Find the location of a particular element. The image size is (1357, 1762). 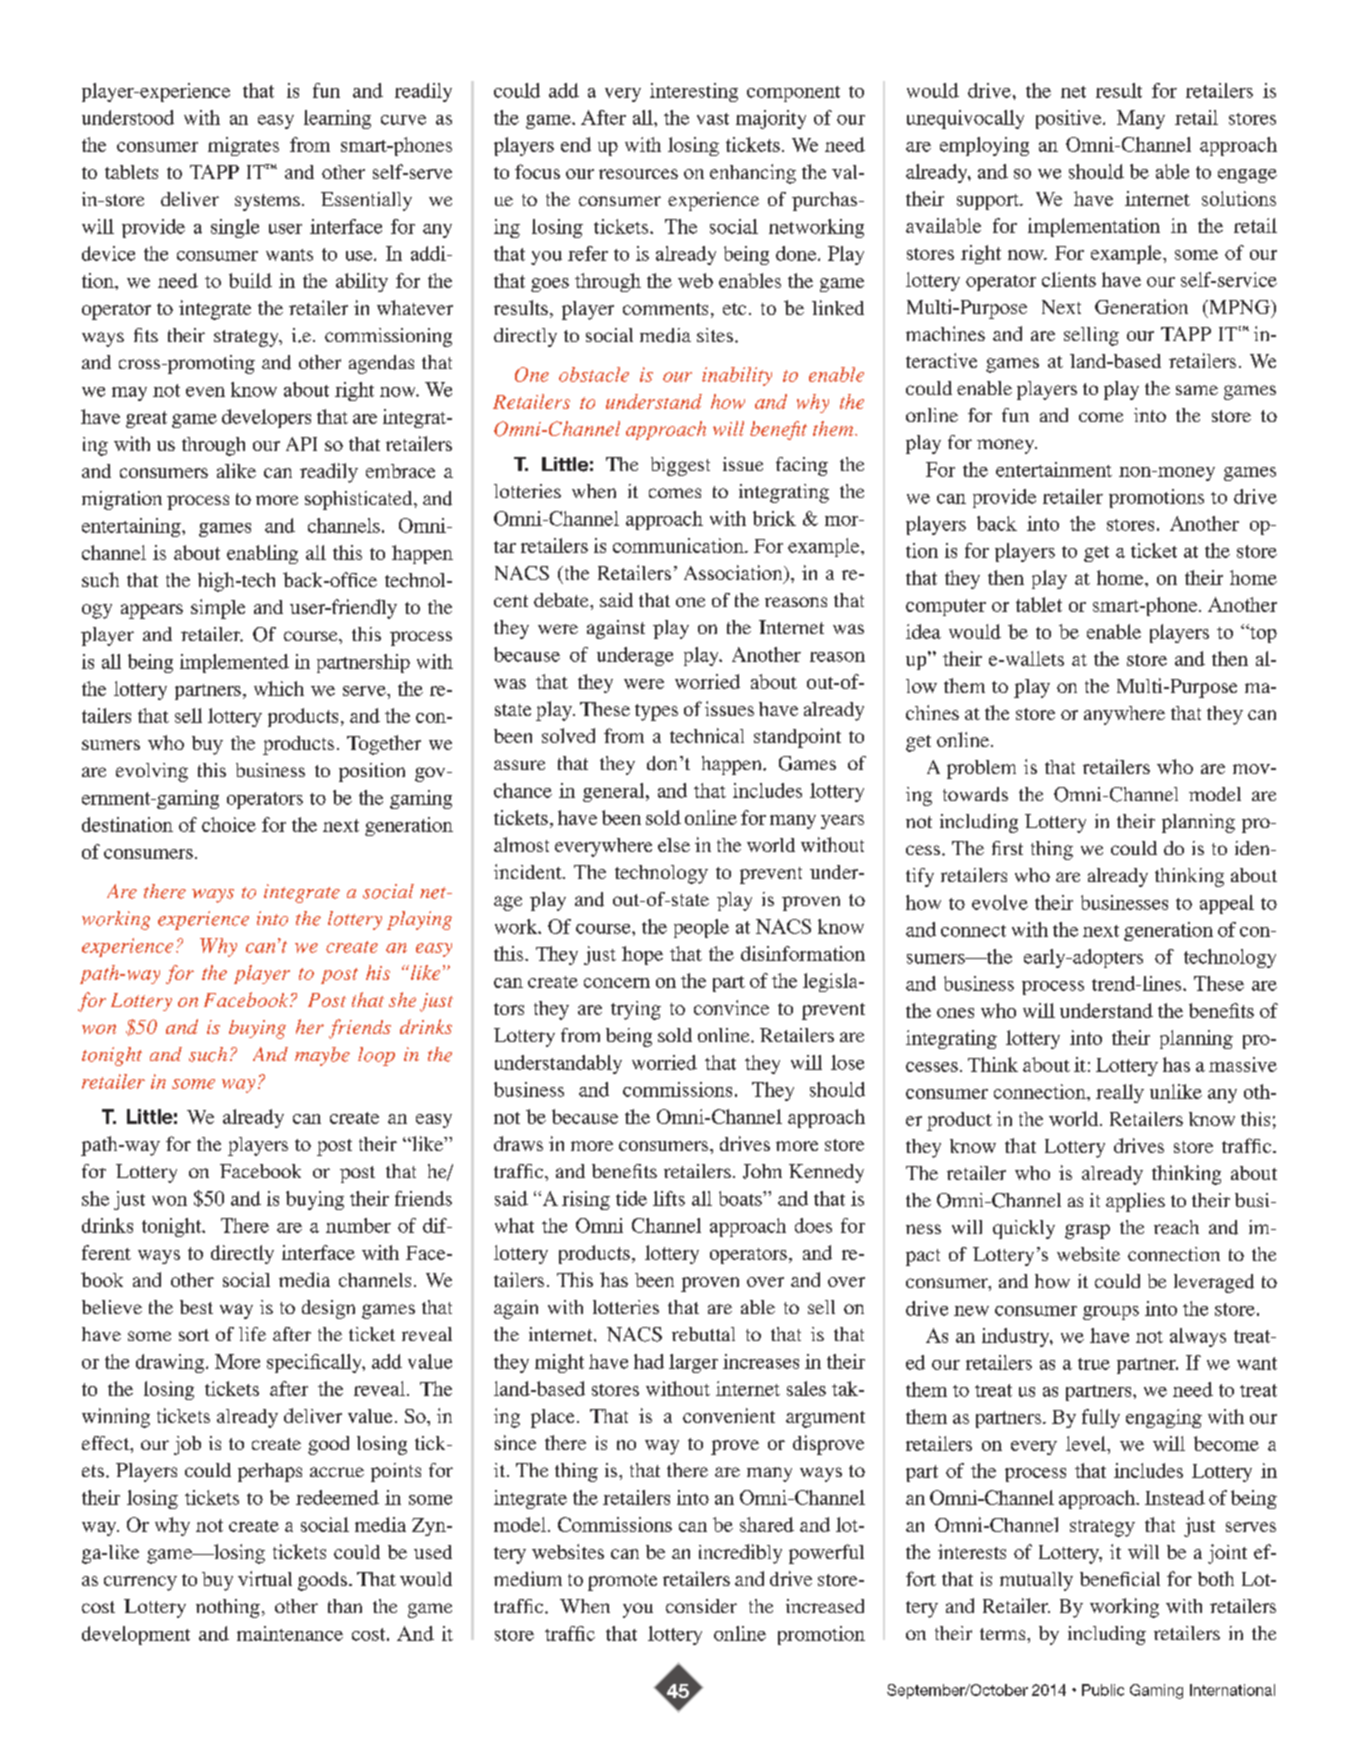

biggest is located at coordinates (680, 466).
